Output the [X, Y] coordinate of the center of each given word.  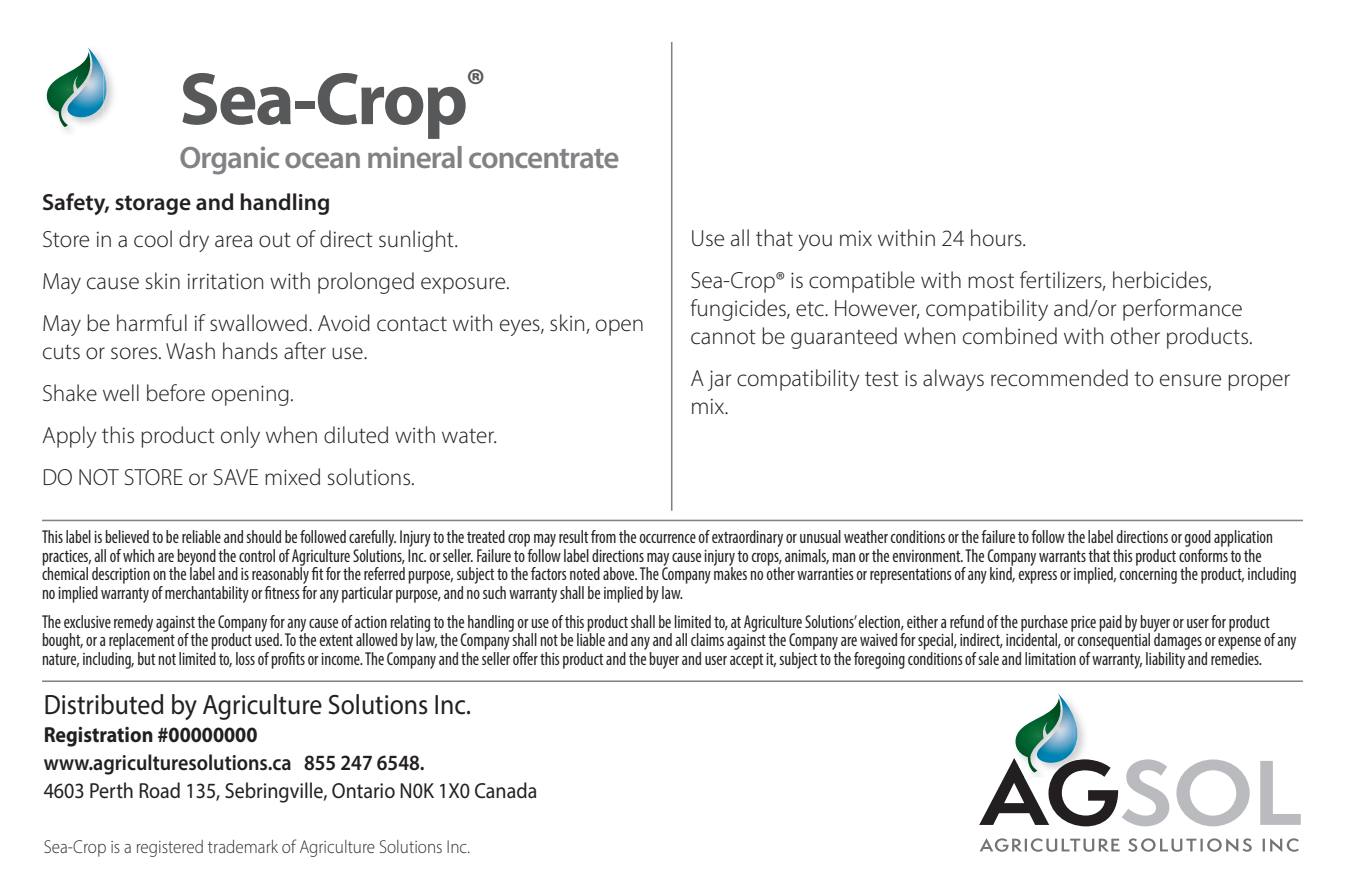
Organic [229, 160]
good [1198, 538]
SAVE [236, 477]
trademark [243, 846]
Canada [505, 790]
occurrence [668, 538]
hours [997, 238]
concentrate [544, 158]
